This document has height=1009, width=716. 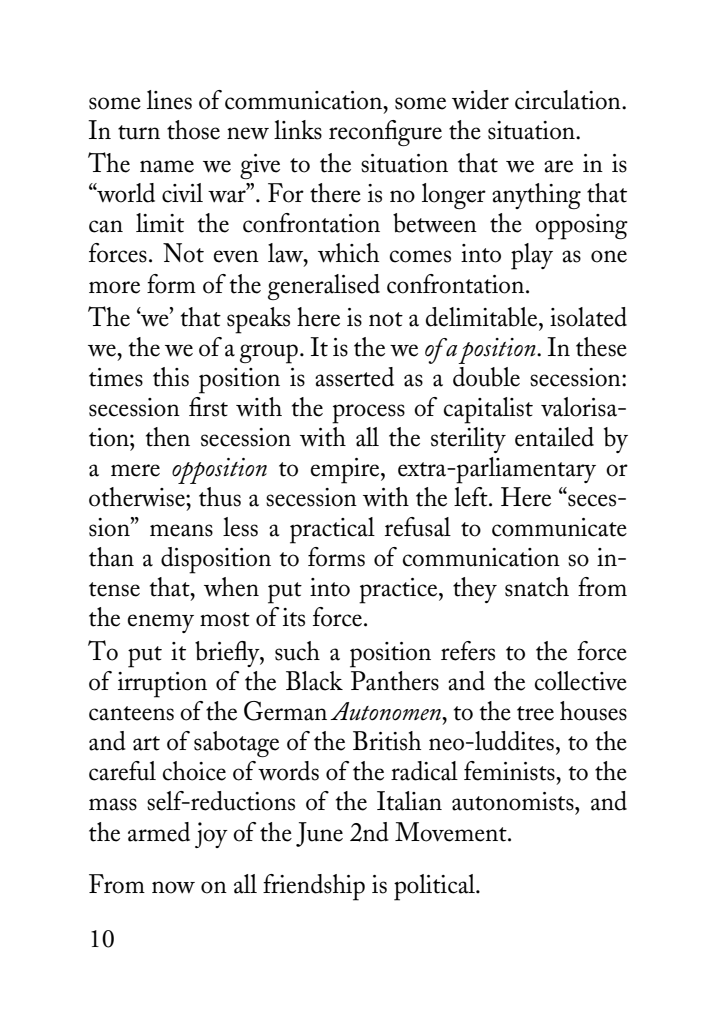 I want to click on now, so click(x=173, y=887).
